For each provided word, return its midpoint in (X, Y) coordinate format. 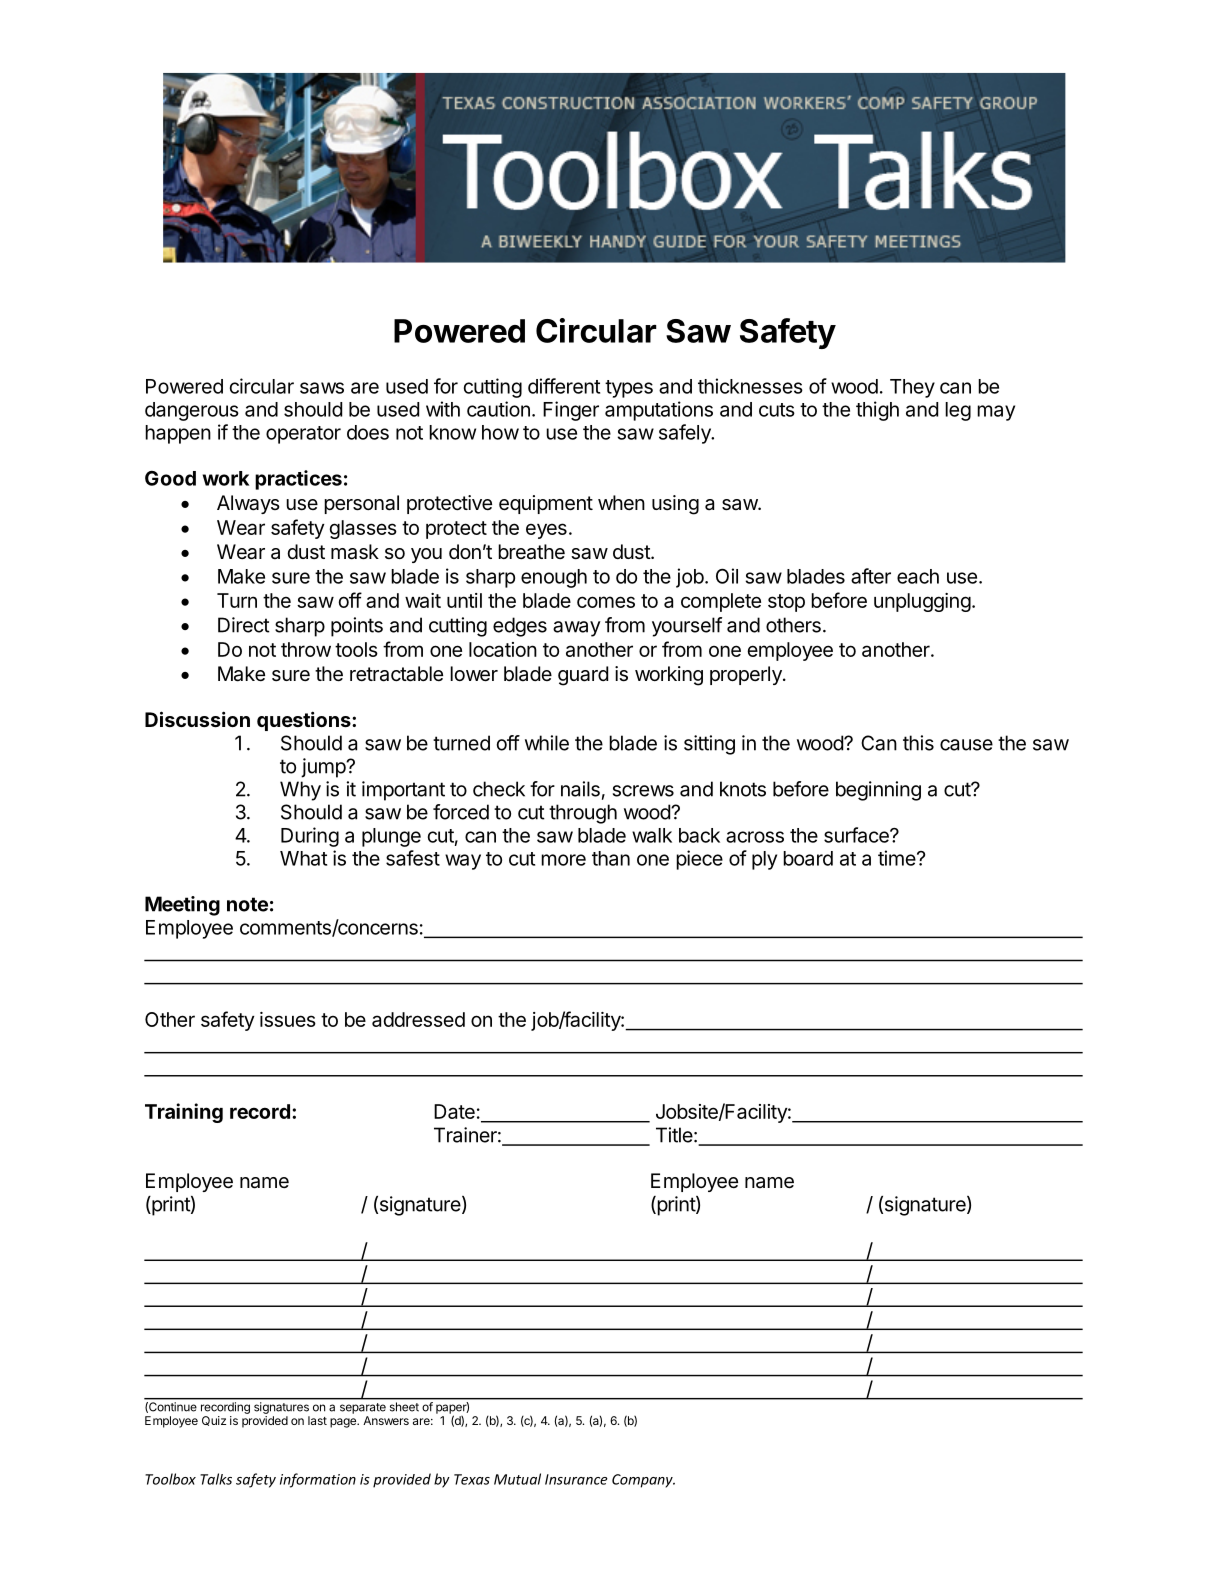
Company (643, 1481)
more (563, 860)
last (317, 1420)
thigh (877, 411)
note (247, 904)
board (808, 858)
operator (303, 435)
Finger (571, 411)
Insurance (576, 1479)
